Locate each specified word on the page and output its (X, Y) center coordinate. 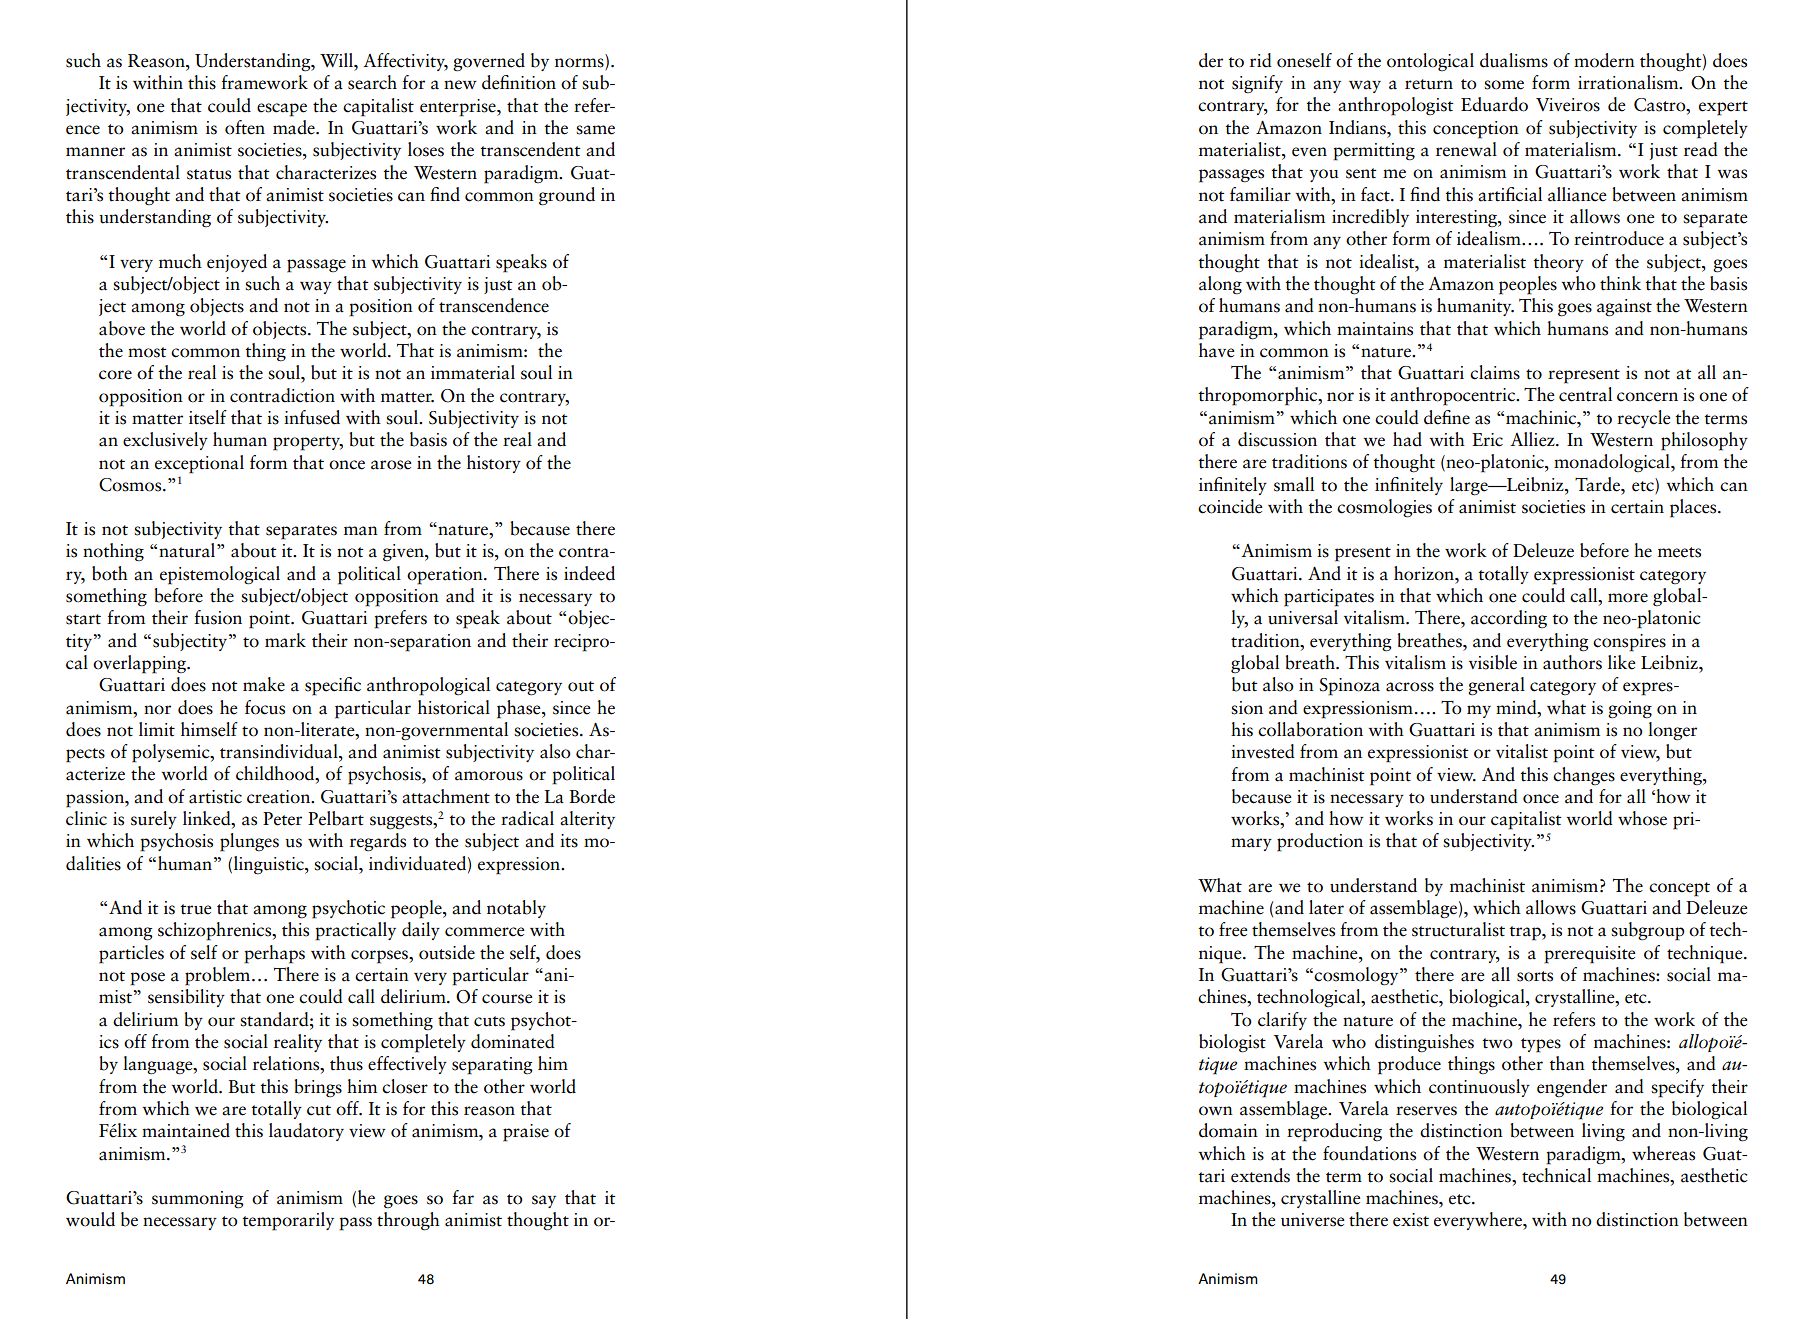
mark (285, 640)
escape (282, 110)
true (196, 909)
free (1233, 929)
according (1509, 619)
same (595, 130)
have (1217, 350)
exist (1411, 1220)
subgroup (1648, 931)
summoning (198, 1200)
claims (1495, 372)
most (147, 352)
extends (1260, 1175)
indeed (589, 573)
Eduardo (1494, 104)
